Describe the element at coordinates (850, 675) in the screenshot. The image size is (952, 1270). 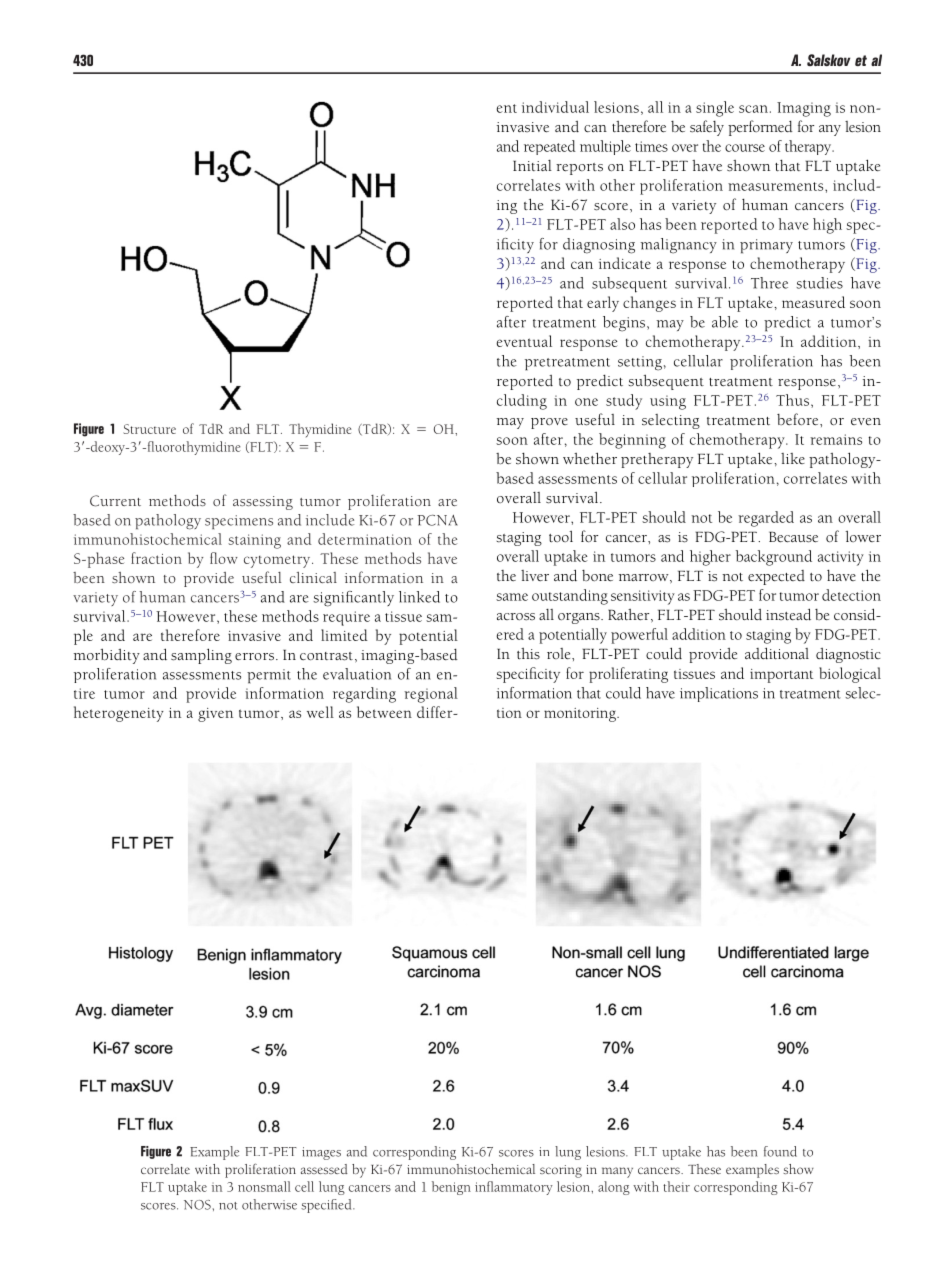
I see `biological` at that location.
